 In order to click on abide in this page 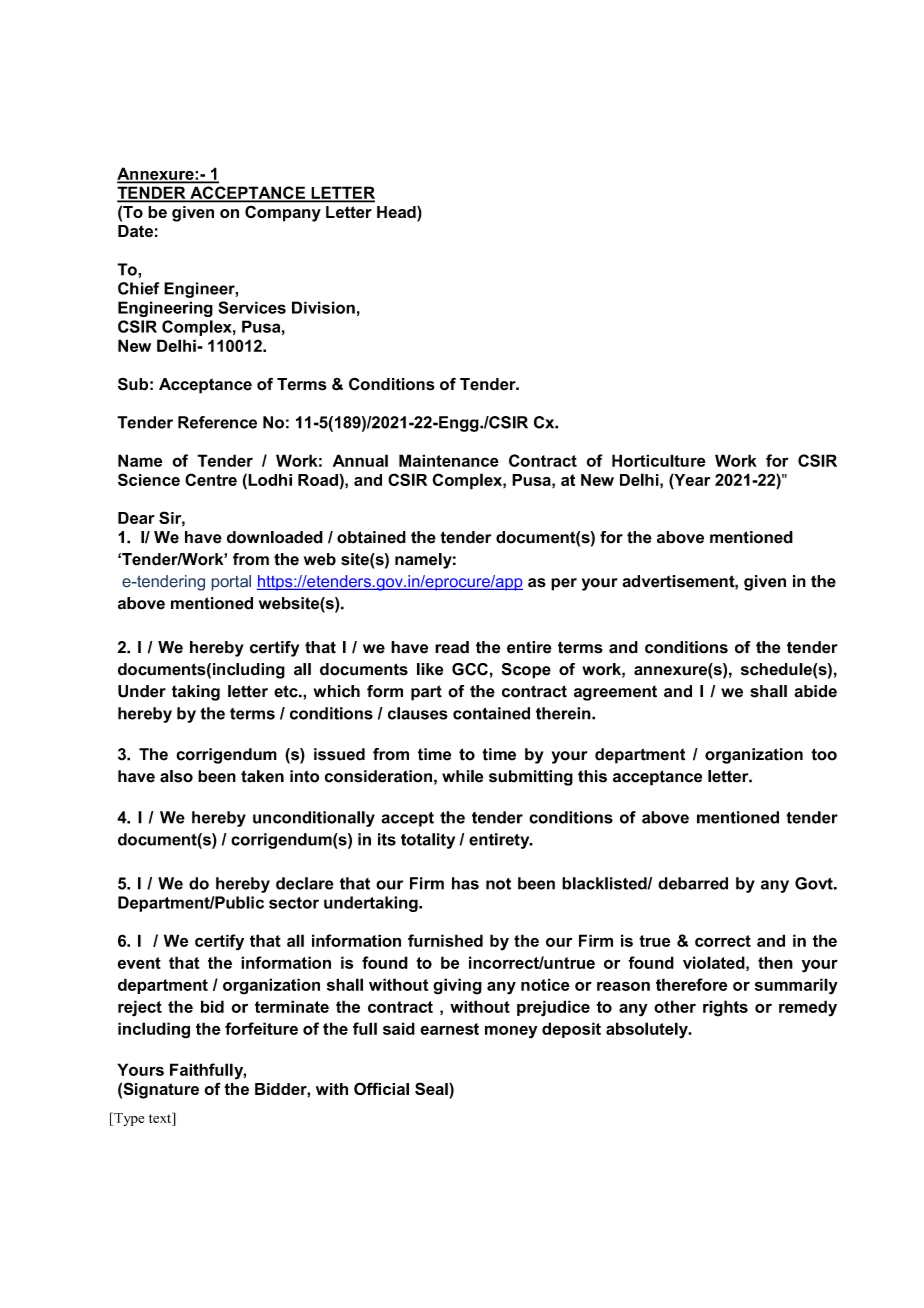, I will do `click(815, 691)`.
